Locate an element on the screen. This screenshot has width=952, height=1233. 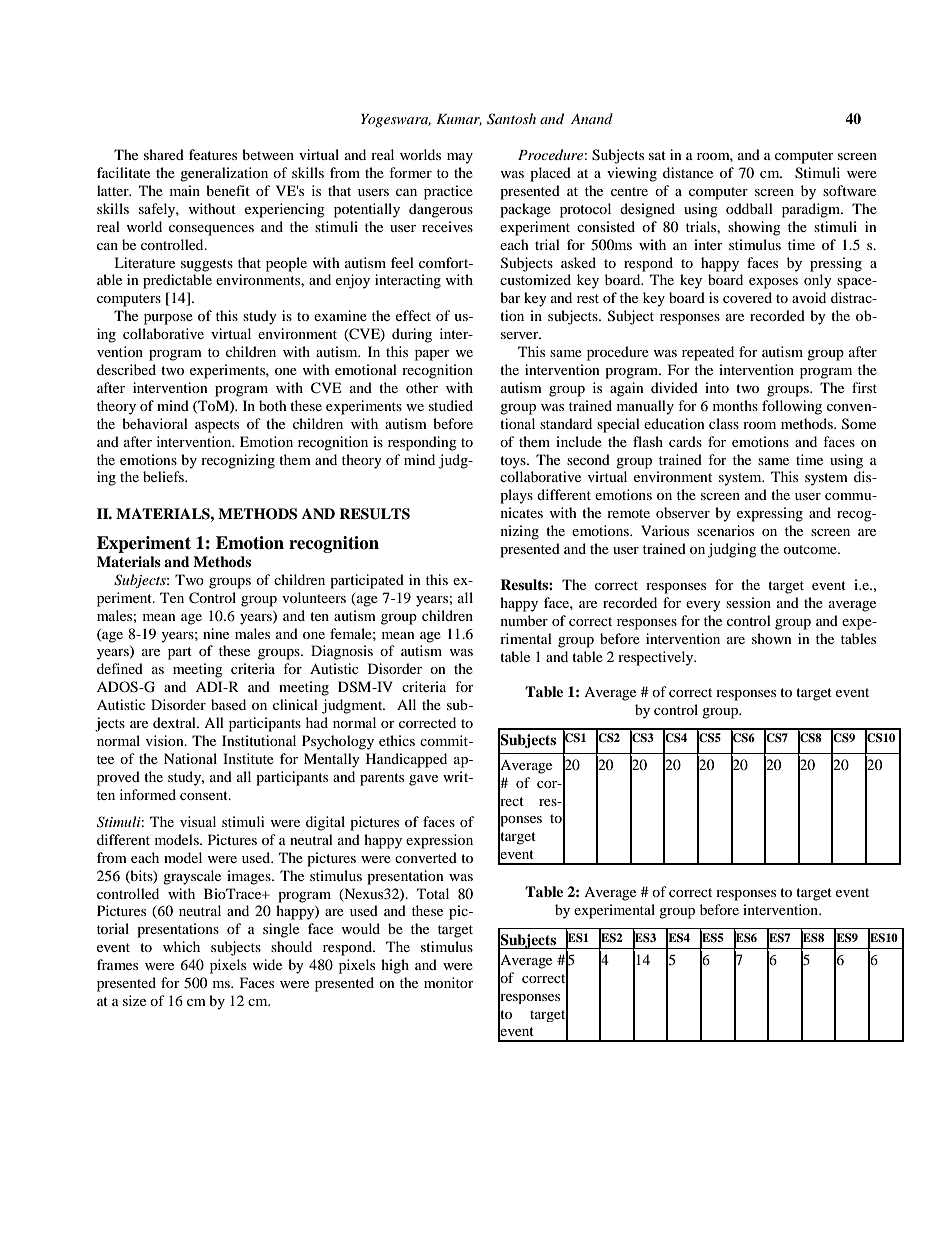
shown is located at coordinates (772, 638).
